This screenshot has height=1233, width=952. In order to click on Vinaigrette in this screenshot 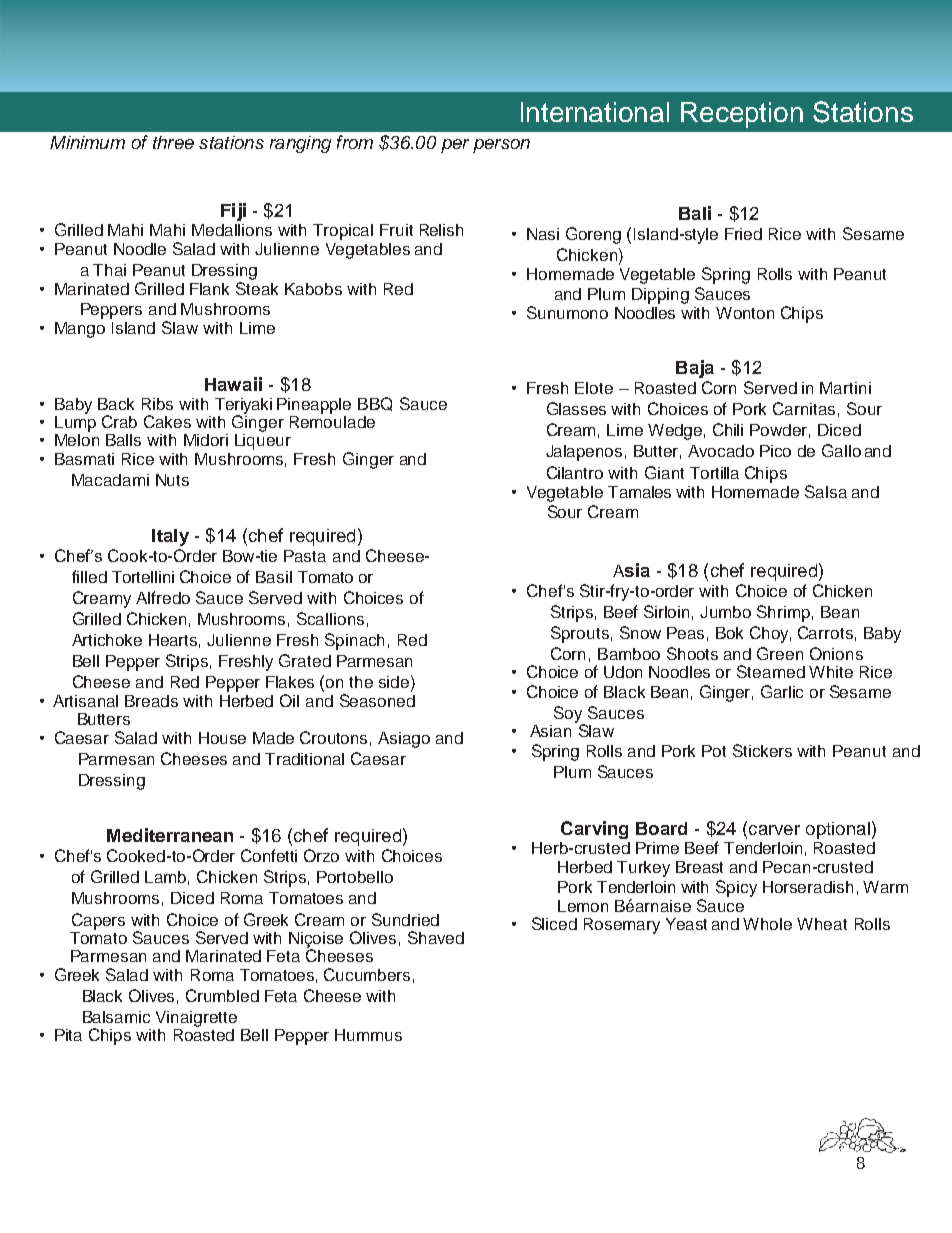, I will do `click(196, 1019)`.
